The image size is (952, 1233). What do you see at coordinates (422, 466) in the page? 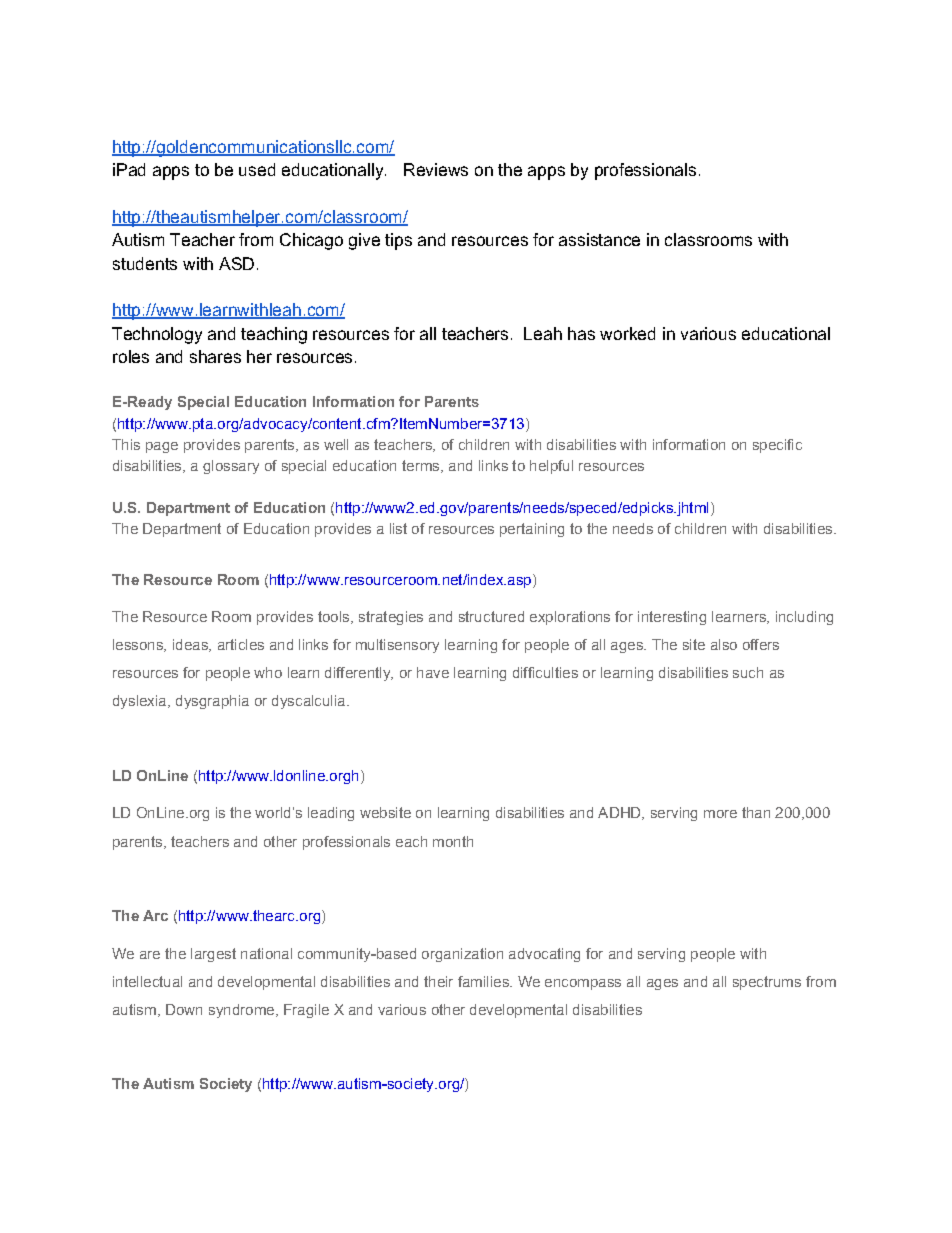
I see `terms` at bounding box center [422, 466].
